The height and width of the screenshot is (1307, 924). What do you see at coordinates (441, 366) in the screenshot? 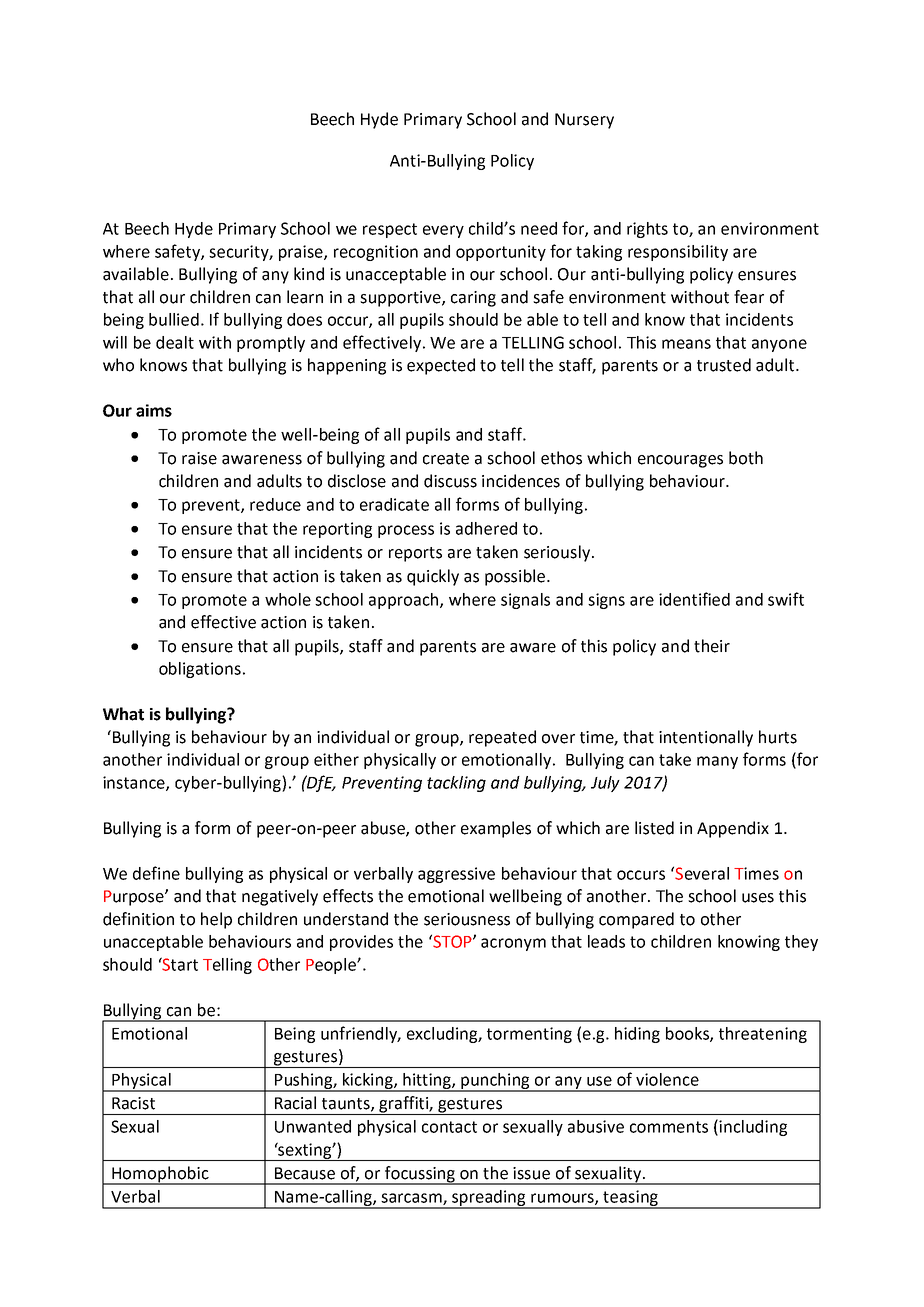
I see `expected` at bounding box center [441, 366].
